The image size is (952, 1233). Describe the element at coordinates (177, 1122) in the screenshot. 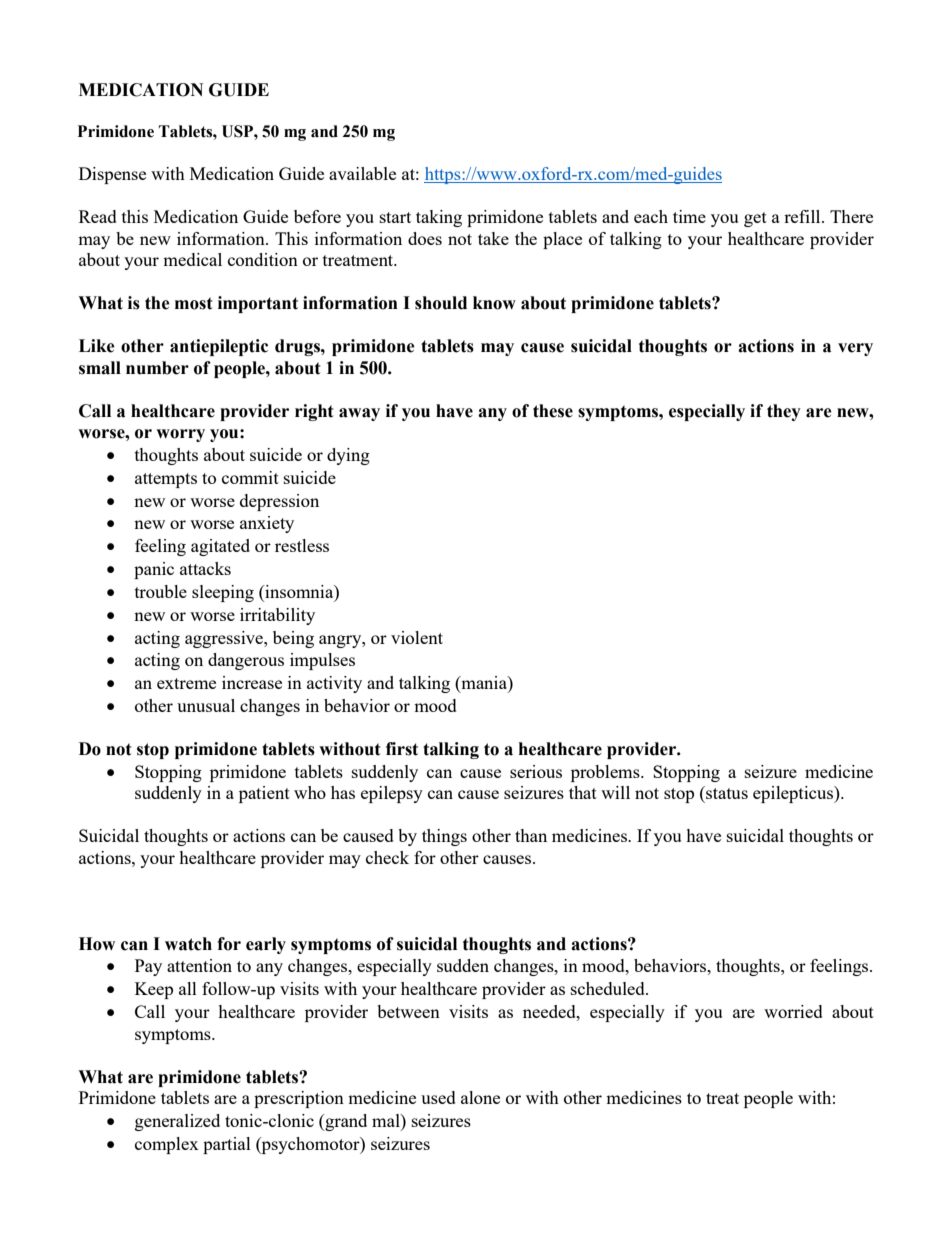

I see `generalized` at that location.
